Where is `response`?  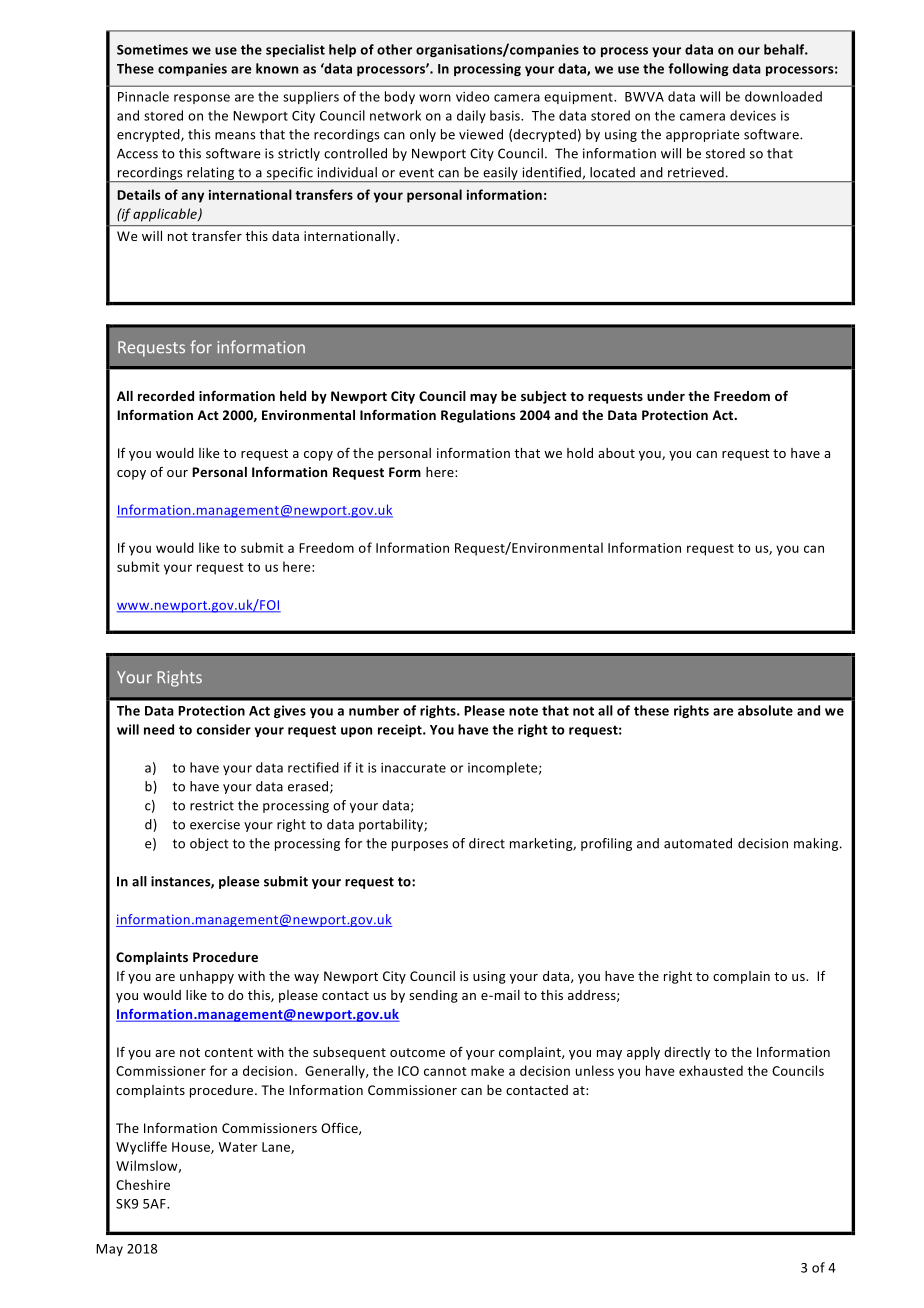 response is located at coordinates (202, 99).
